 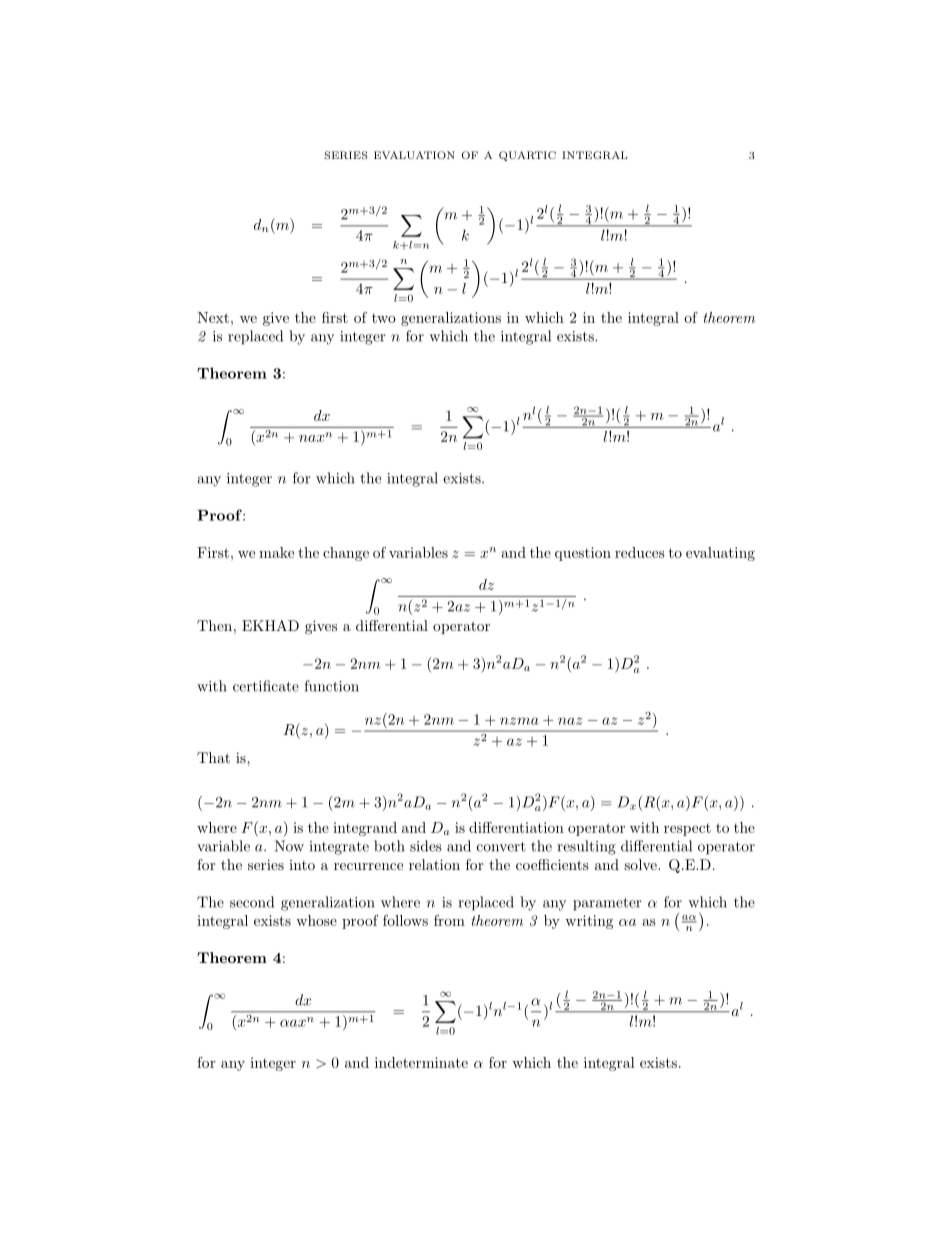 I want to click on convert, so click(x=501, y=847).
